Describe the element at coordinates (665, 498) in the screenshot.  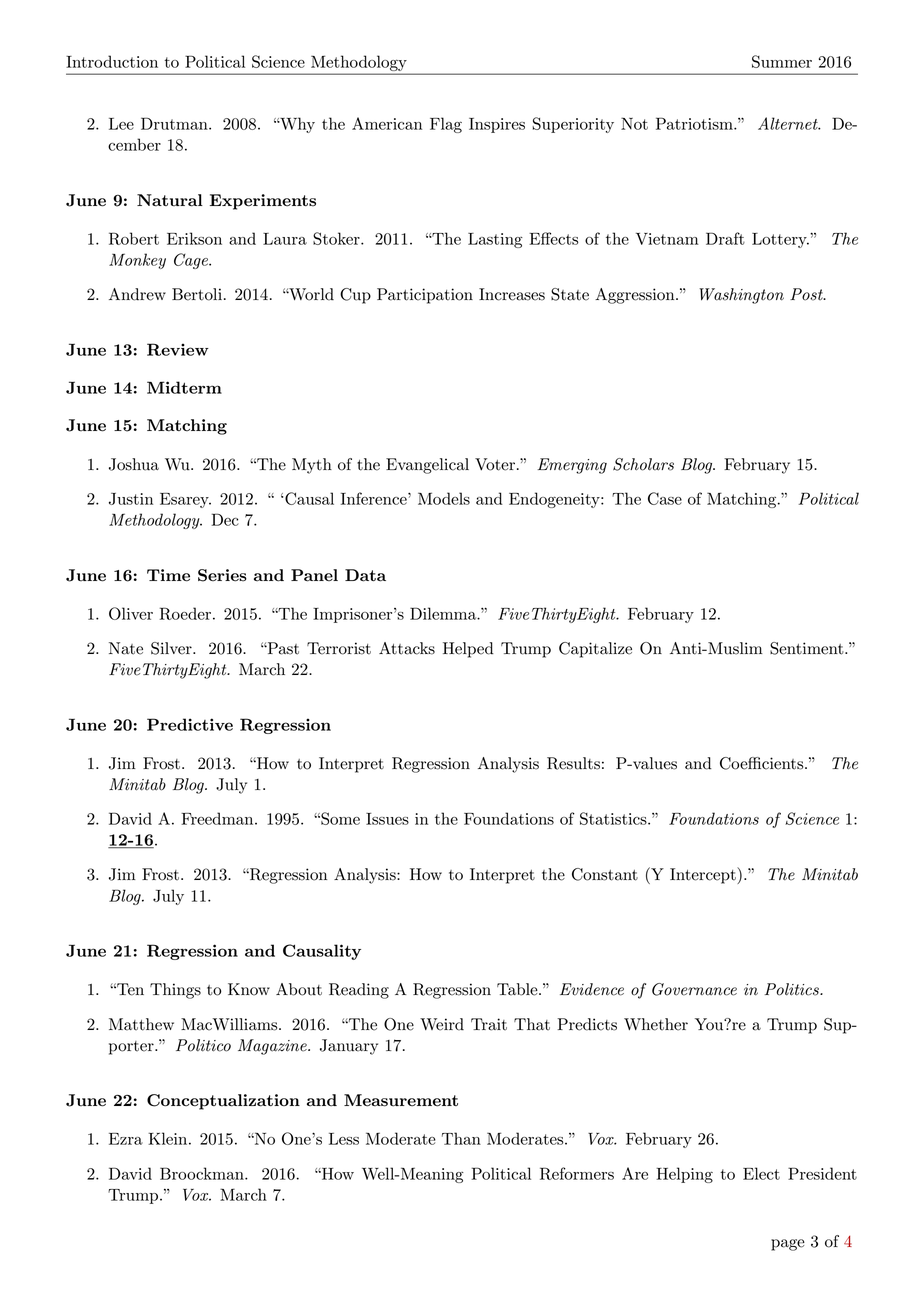
I see `Case` at that location.
